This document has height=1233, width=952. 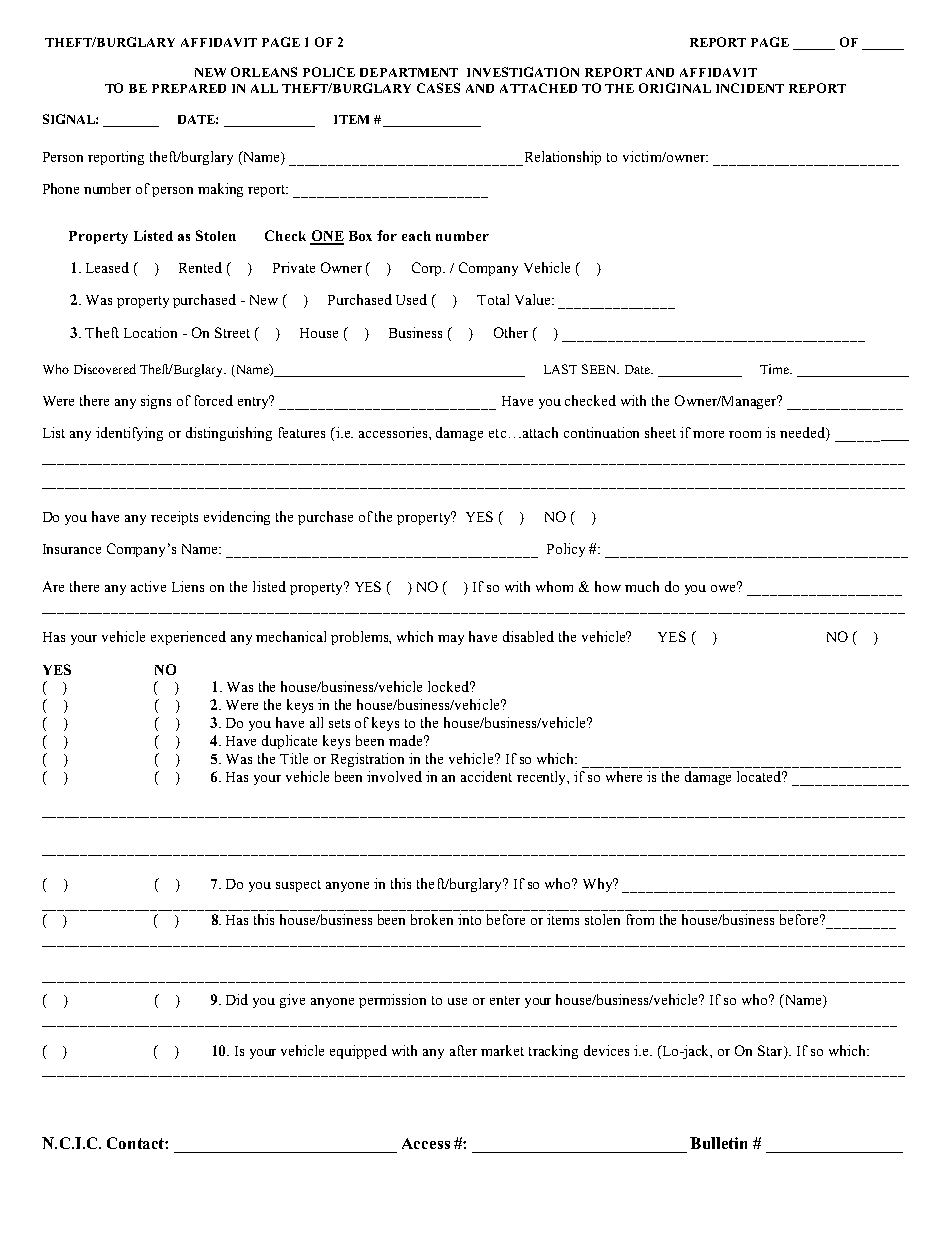 I want to click on CASES, so click(x=438, y=88).
